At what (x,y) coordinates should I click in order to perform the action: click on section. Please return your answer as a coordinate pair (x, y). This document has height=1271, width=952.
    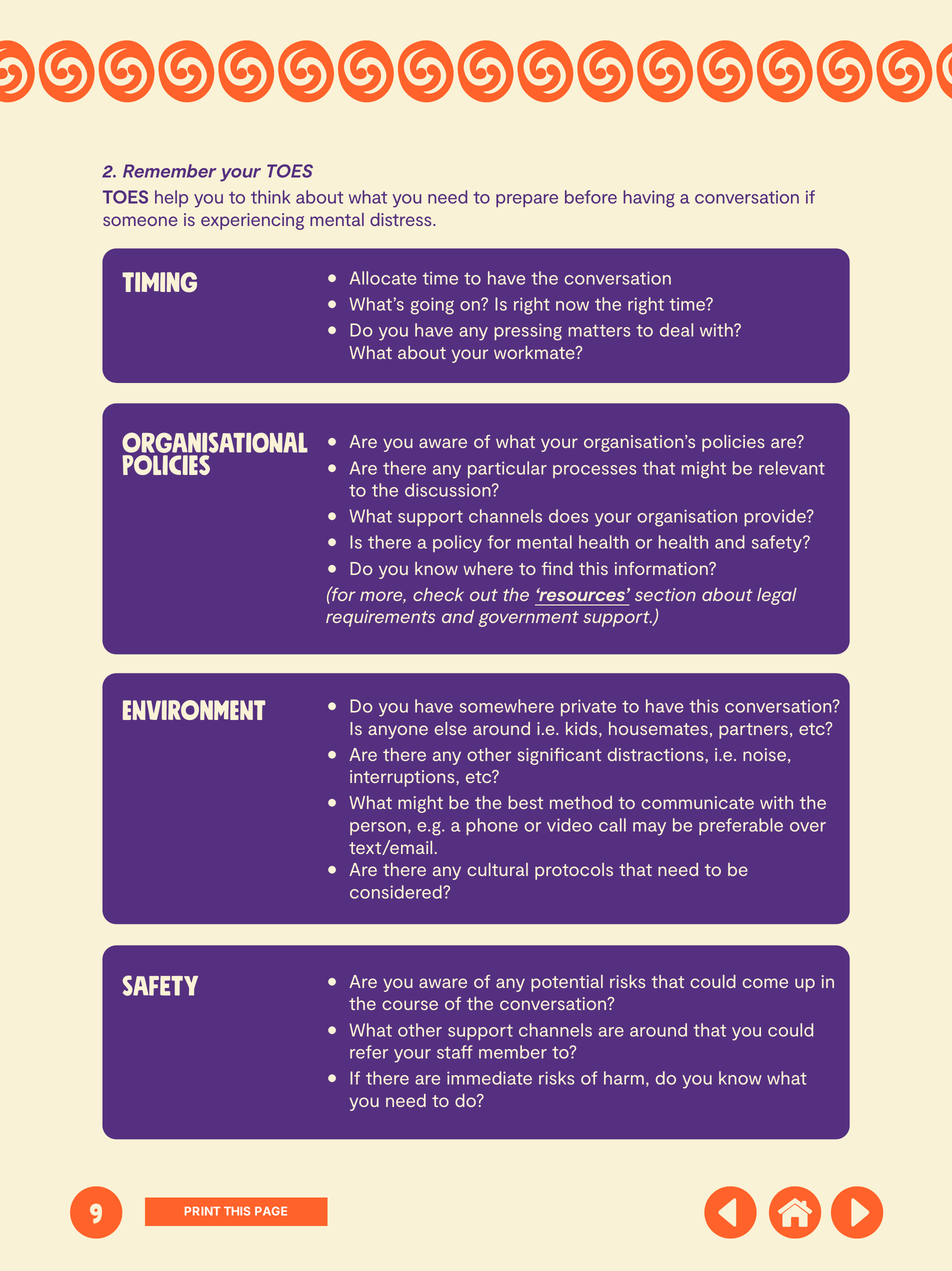
    Looking at the image, I should click on (665, 594).
